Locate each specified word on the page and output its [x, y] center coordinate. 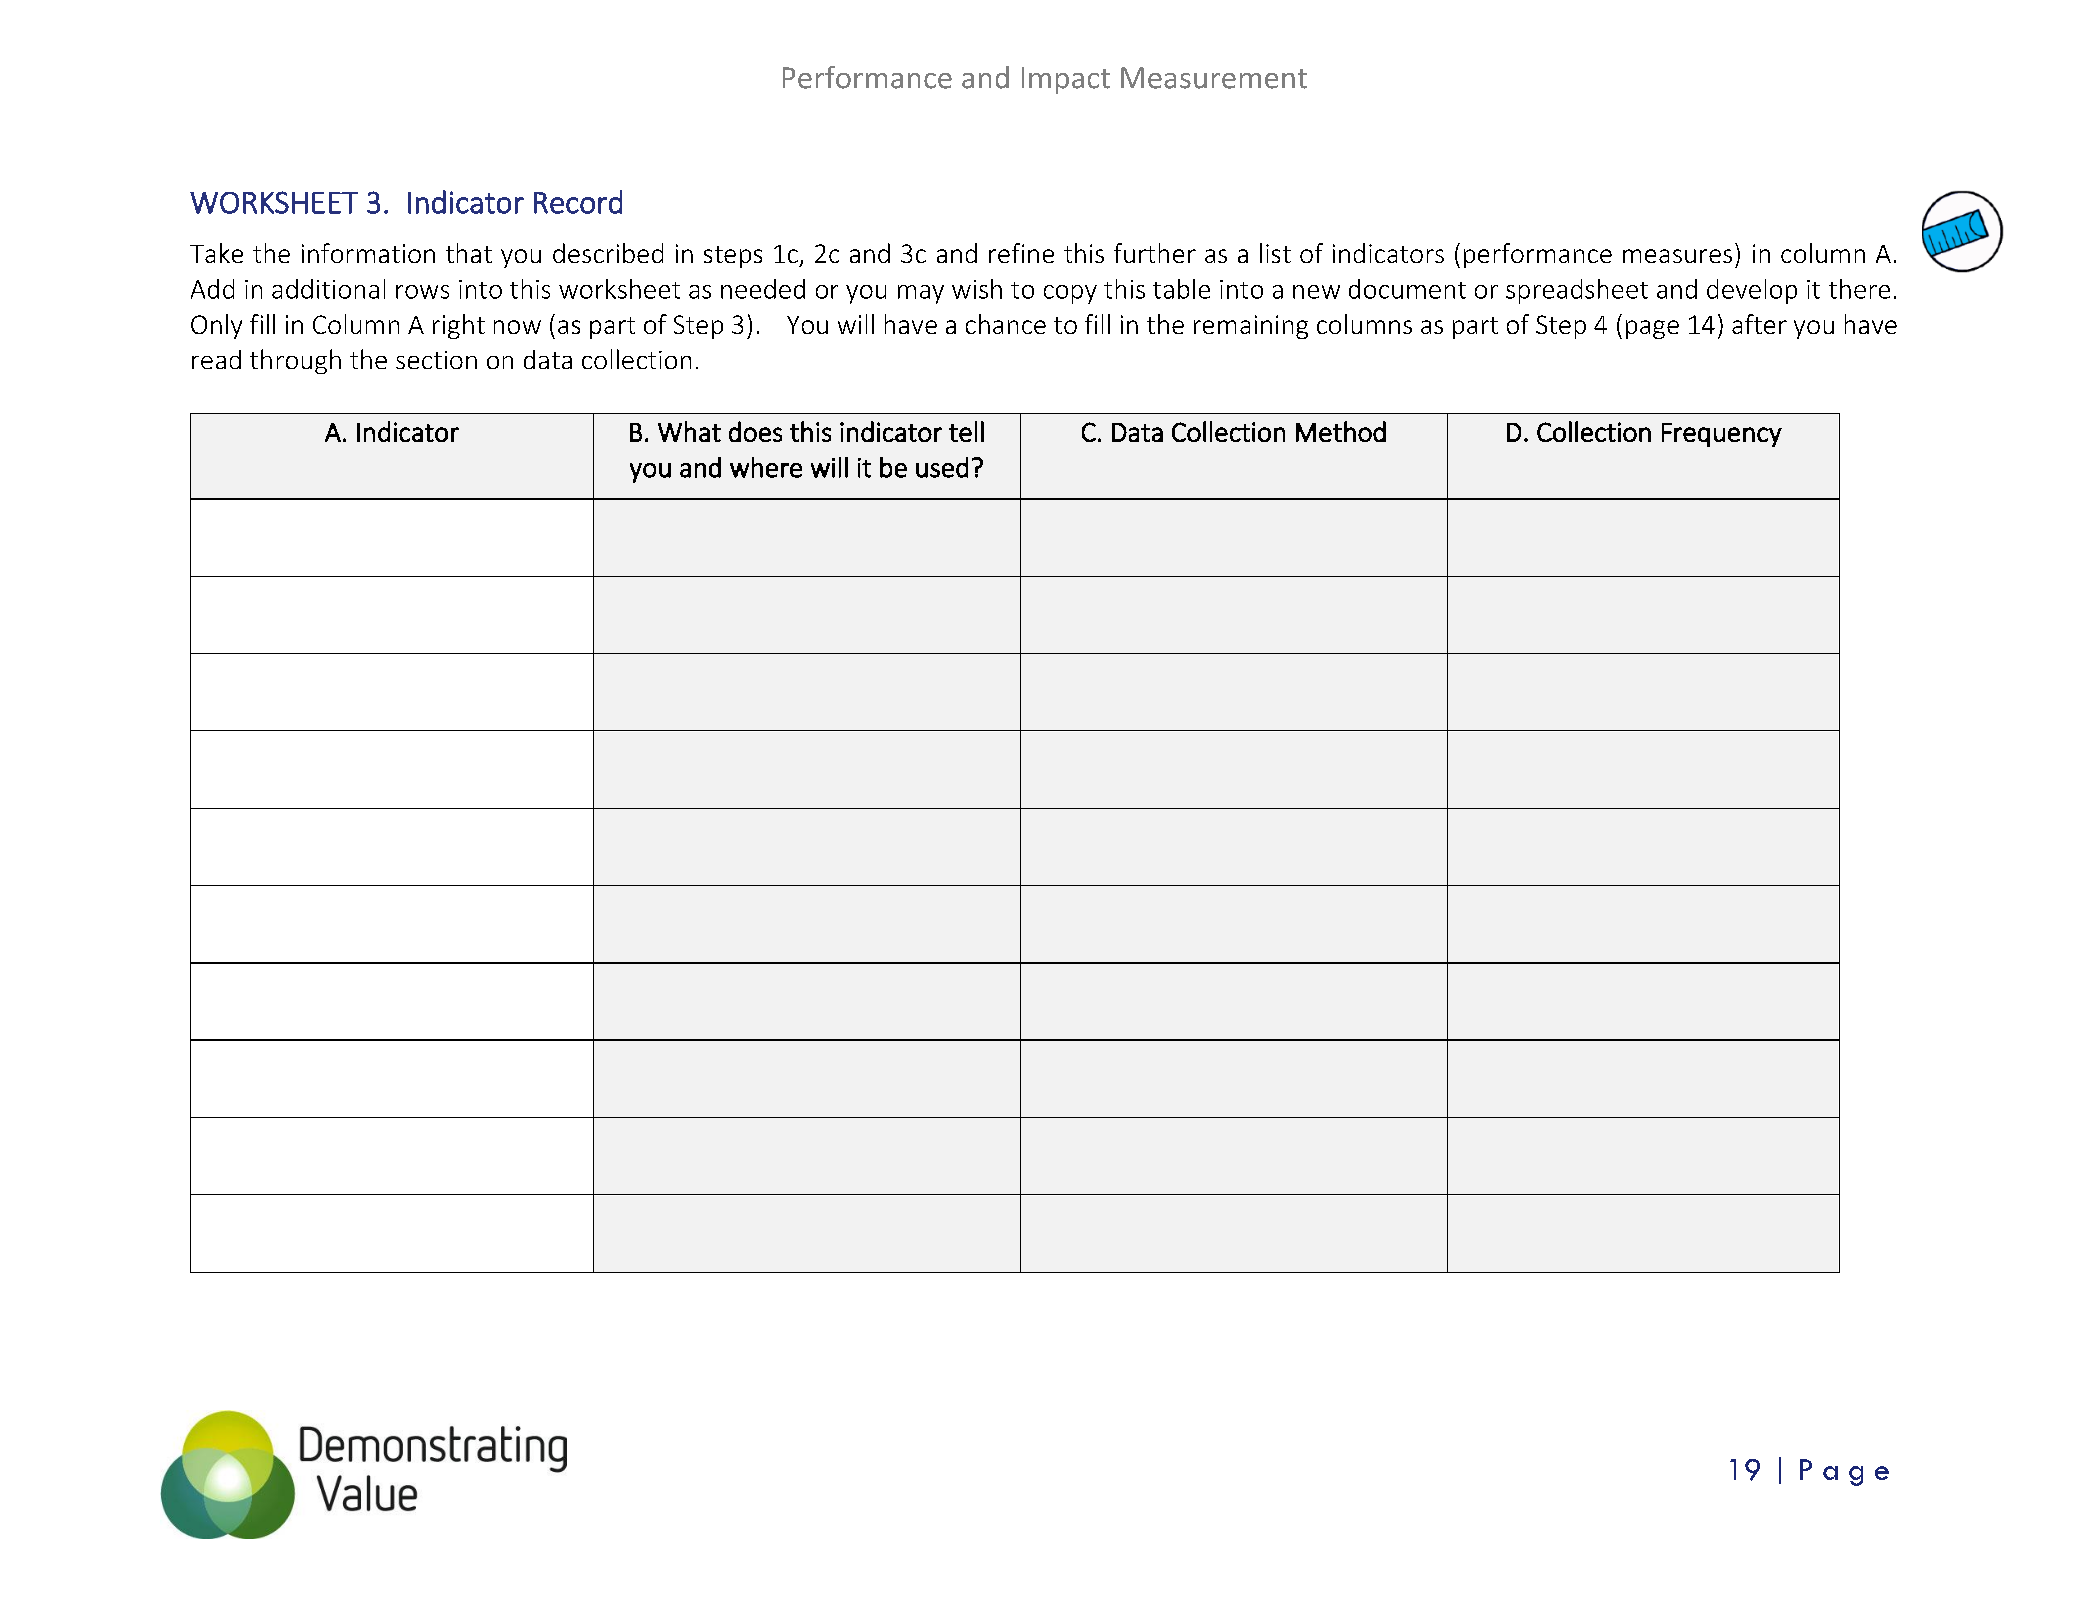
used [942, 467]
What [689, 431]
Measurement [1214, 78]
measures [1677, 256]
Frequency [1722, 435]
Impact [1066, 80]
